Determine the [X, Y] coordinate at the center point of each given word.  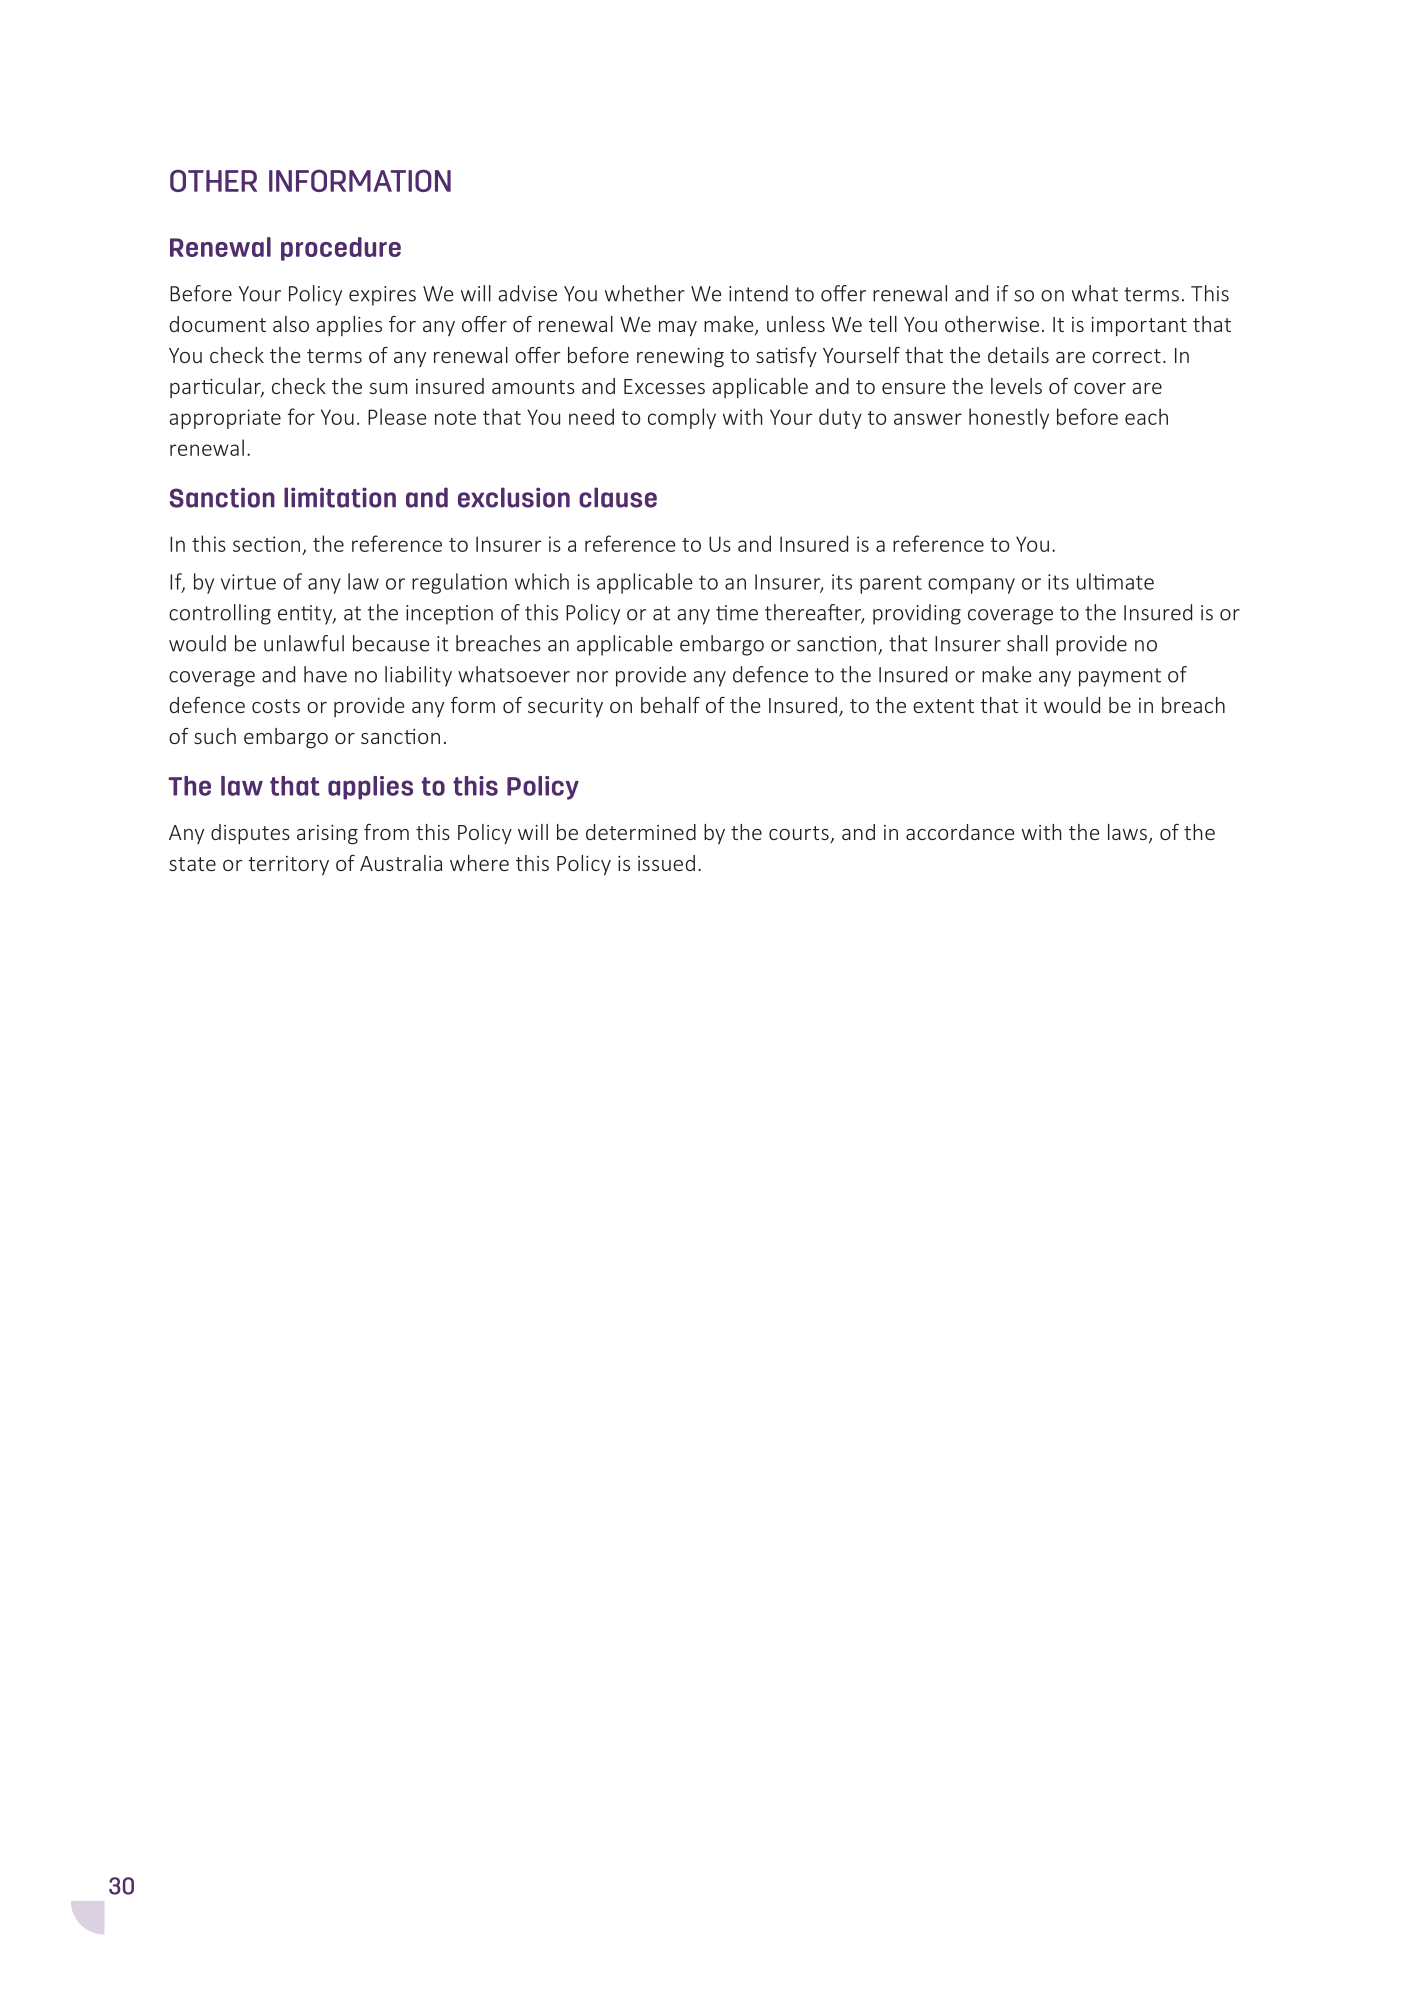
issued [666, 863]
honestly [1009, 418]
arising [327, 835]
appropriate [225, 419]
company [971, 586]
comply [682, 418]
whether [645, 293]
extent [943, 706]
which [542, 581]
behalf [670, 705]
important [1139, 326]
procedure [341, 249]
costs [276, 706]
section [266, 544]
